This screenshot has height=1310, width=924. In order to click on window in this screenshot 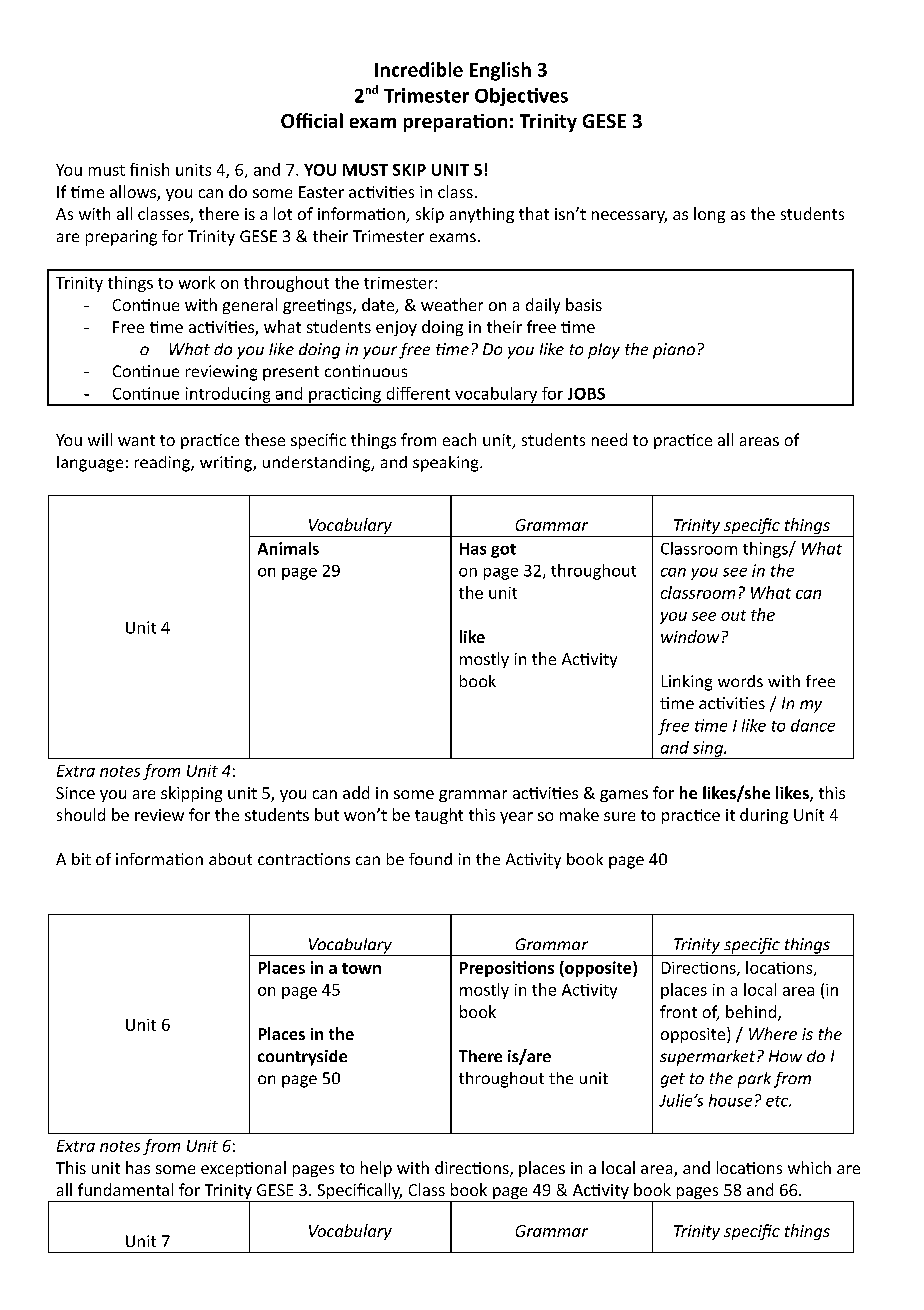, I will do `click(690, 636)`.
